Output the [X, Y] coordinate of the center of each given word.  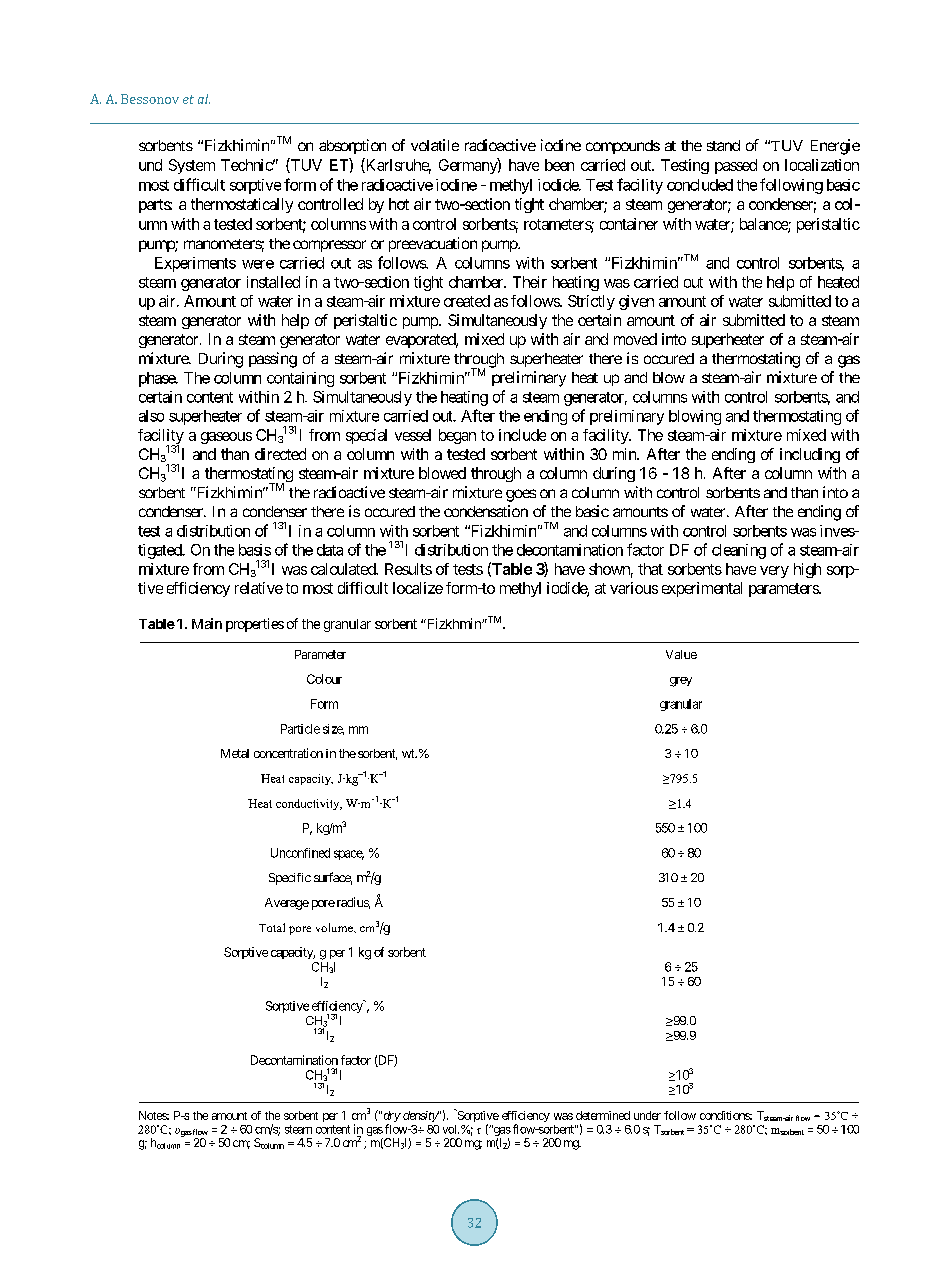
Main [207, 623]
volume [335, 927]
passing [273, 360]
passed [736, 166]
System [192, 166]
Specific [290, 879]
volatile [435, 145]
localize [418, 588]
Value [681, 654]
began [457, 436]
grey [681, 682]
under [647, 1115]
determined [603, 1115]
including [810, 455]
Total [272, 927]
